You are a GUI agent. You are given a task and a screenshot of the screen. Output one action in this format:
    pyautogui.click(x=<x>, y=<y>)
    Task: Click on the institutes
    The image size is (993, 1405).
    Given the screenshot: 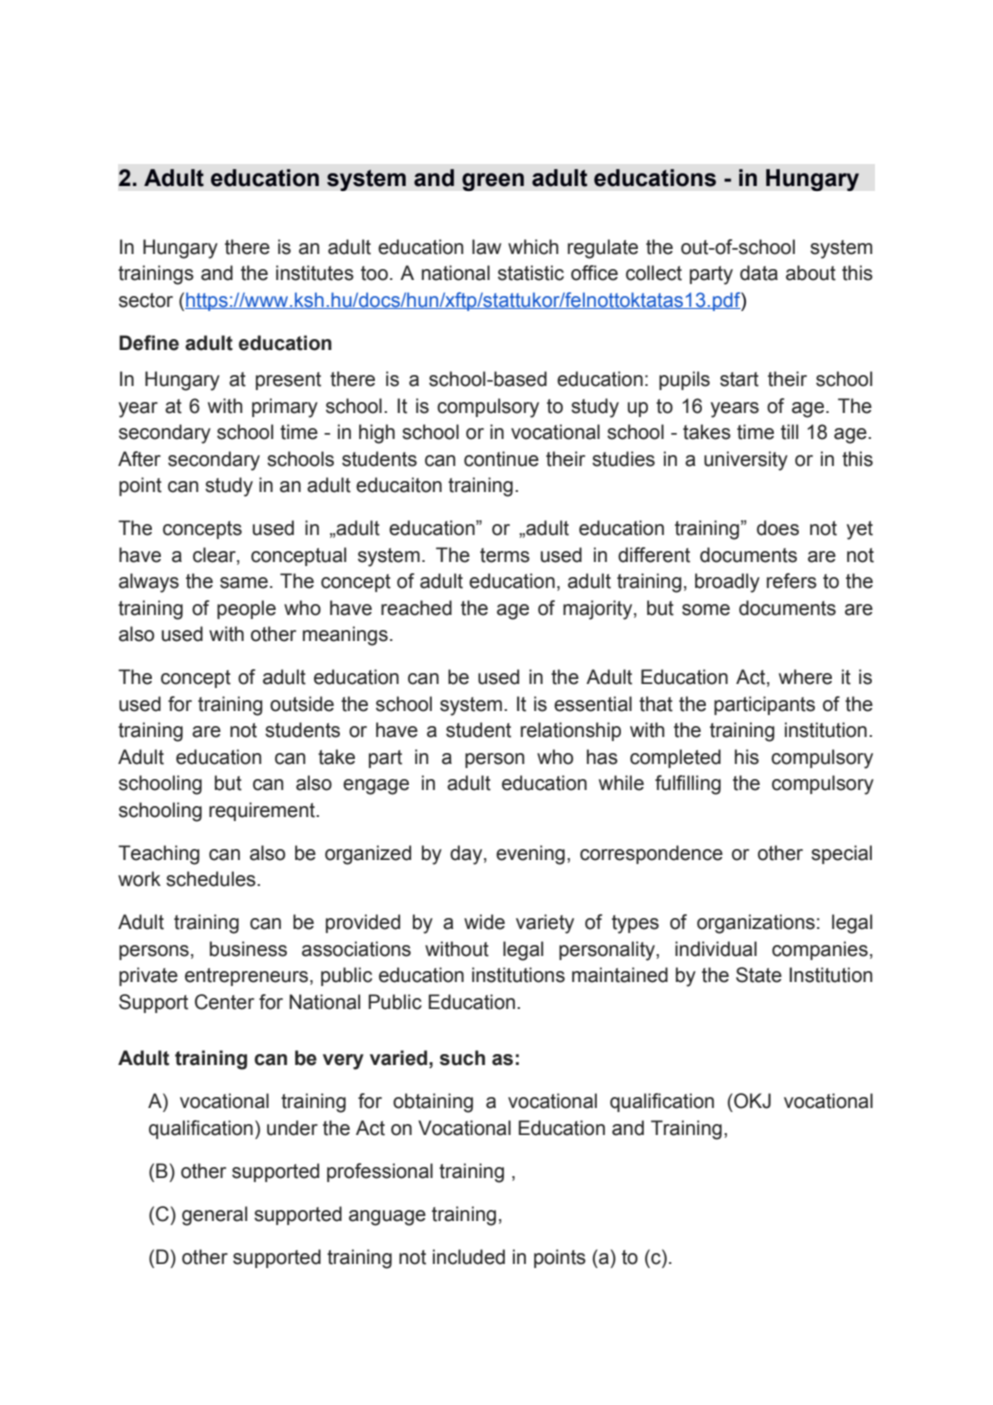 What is the action you would take?
    pyautogui.click(x=315, y=273)
